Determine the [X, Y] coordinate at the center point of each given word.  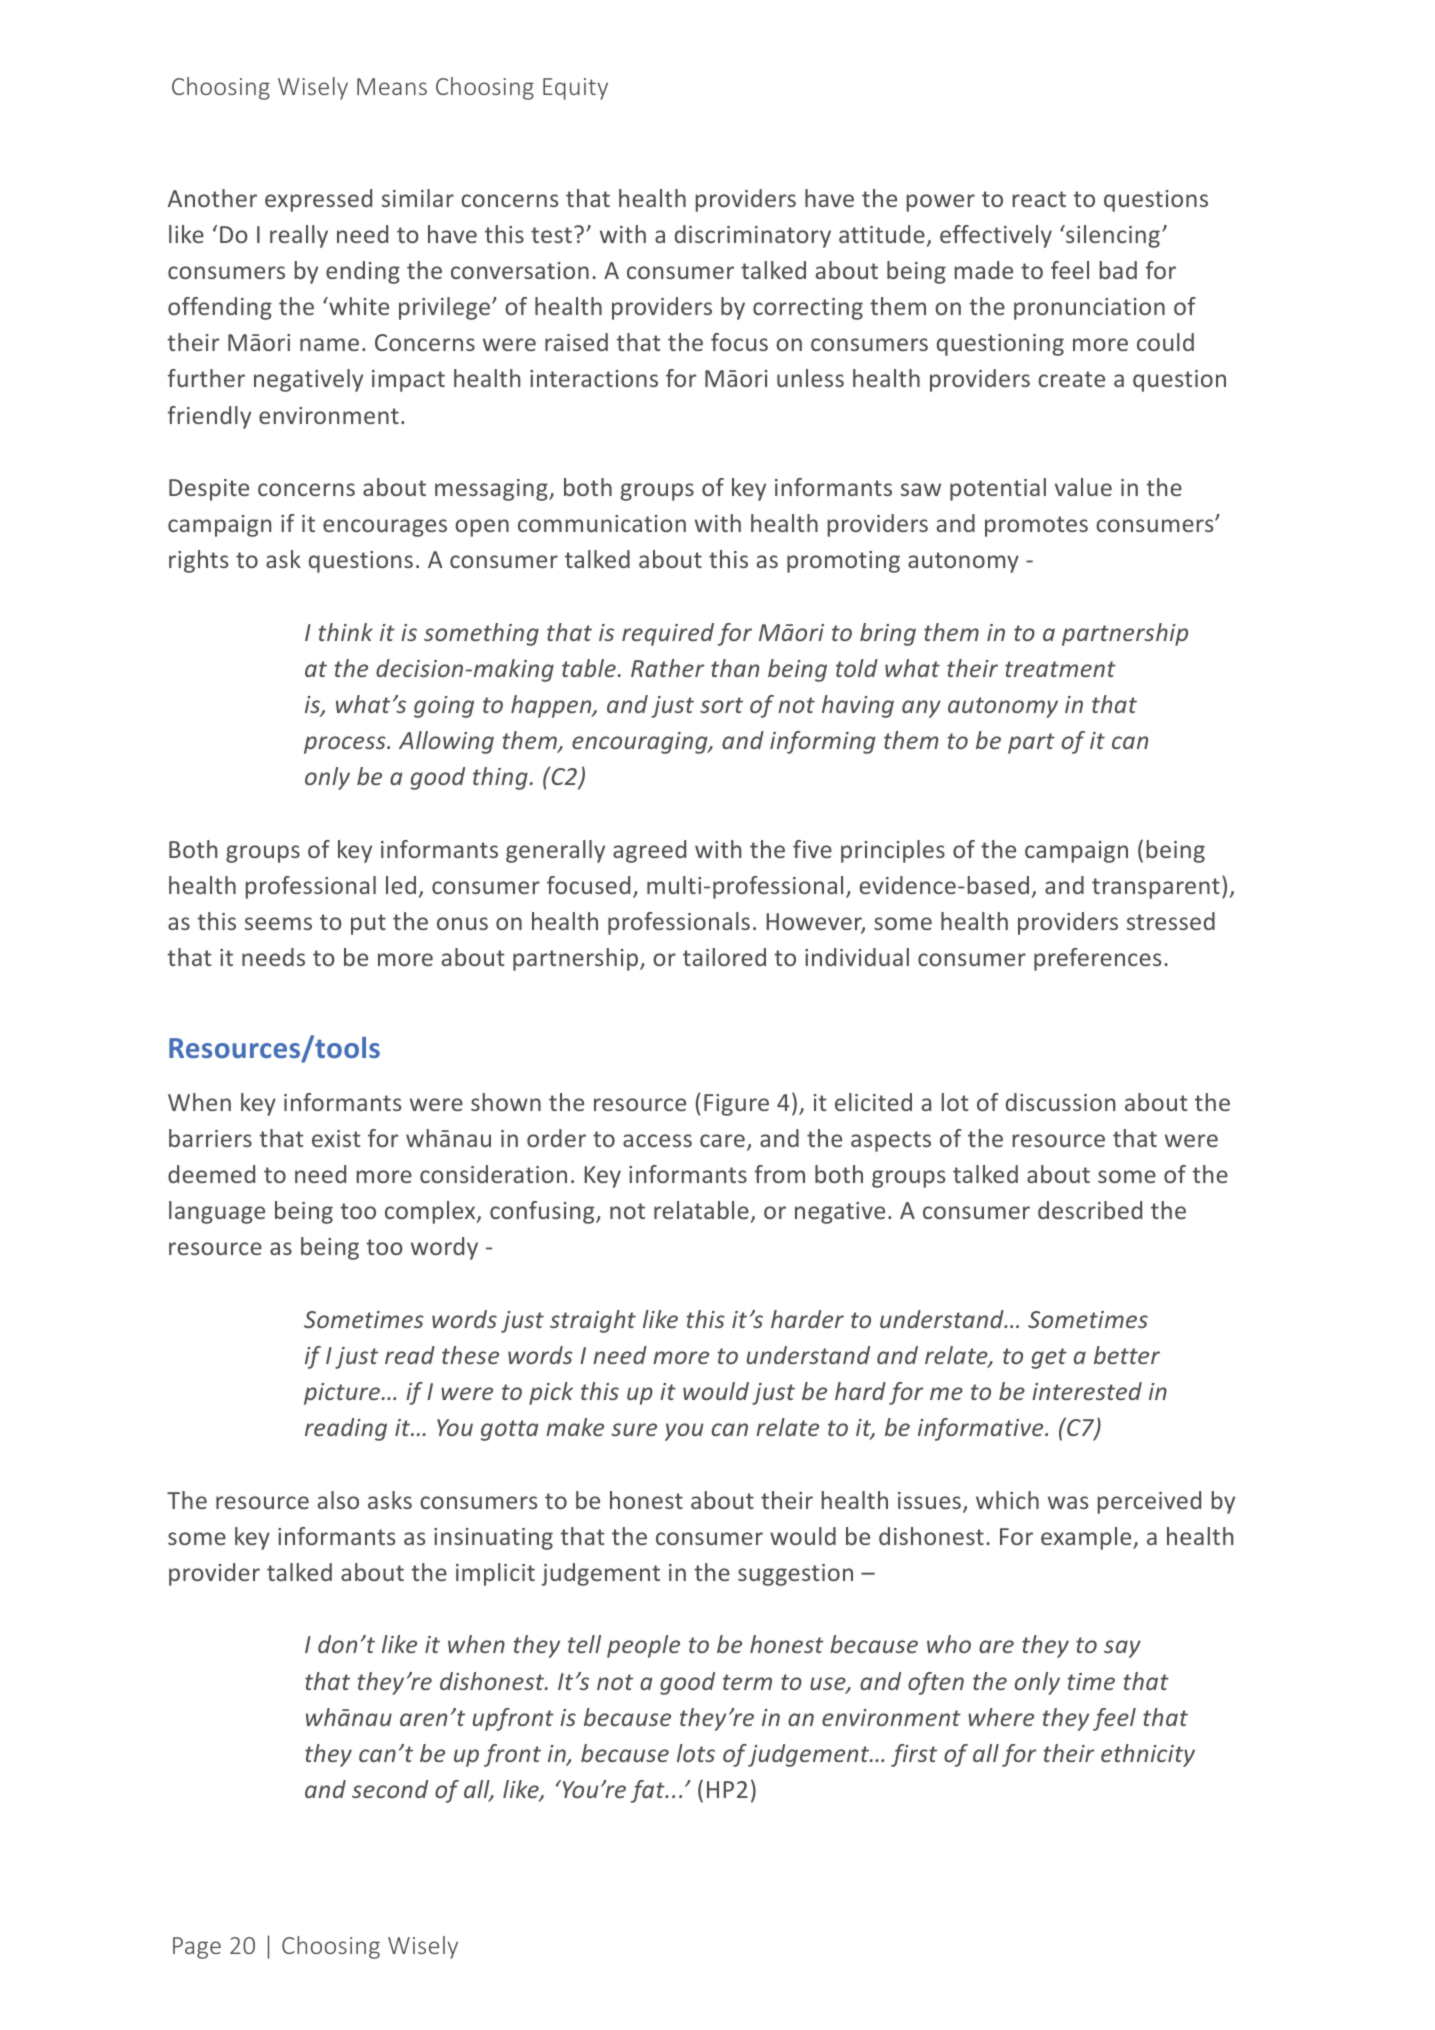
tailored [724, 957]
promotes [1036, 526]
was [1068, 1502]
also [338, 1500]
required [668, 634]
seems [278, 923]
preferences [1097, 959]
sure [634, 1429]
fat [649, 1791]
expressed [318, 200]
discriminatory [753, 236]
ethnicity [1148, 1755]
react [1039, 199]
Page [197, 1948]
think [346, 632]
